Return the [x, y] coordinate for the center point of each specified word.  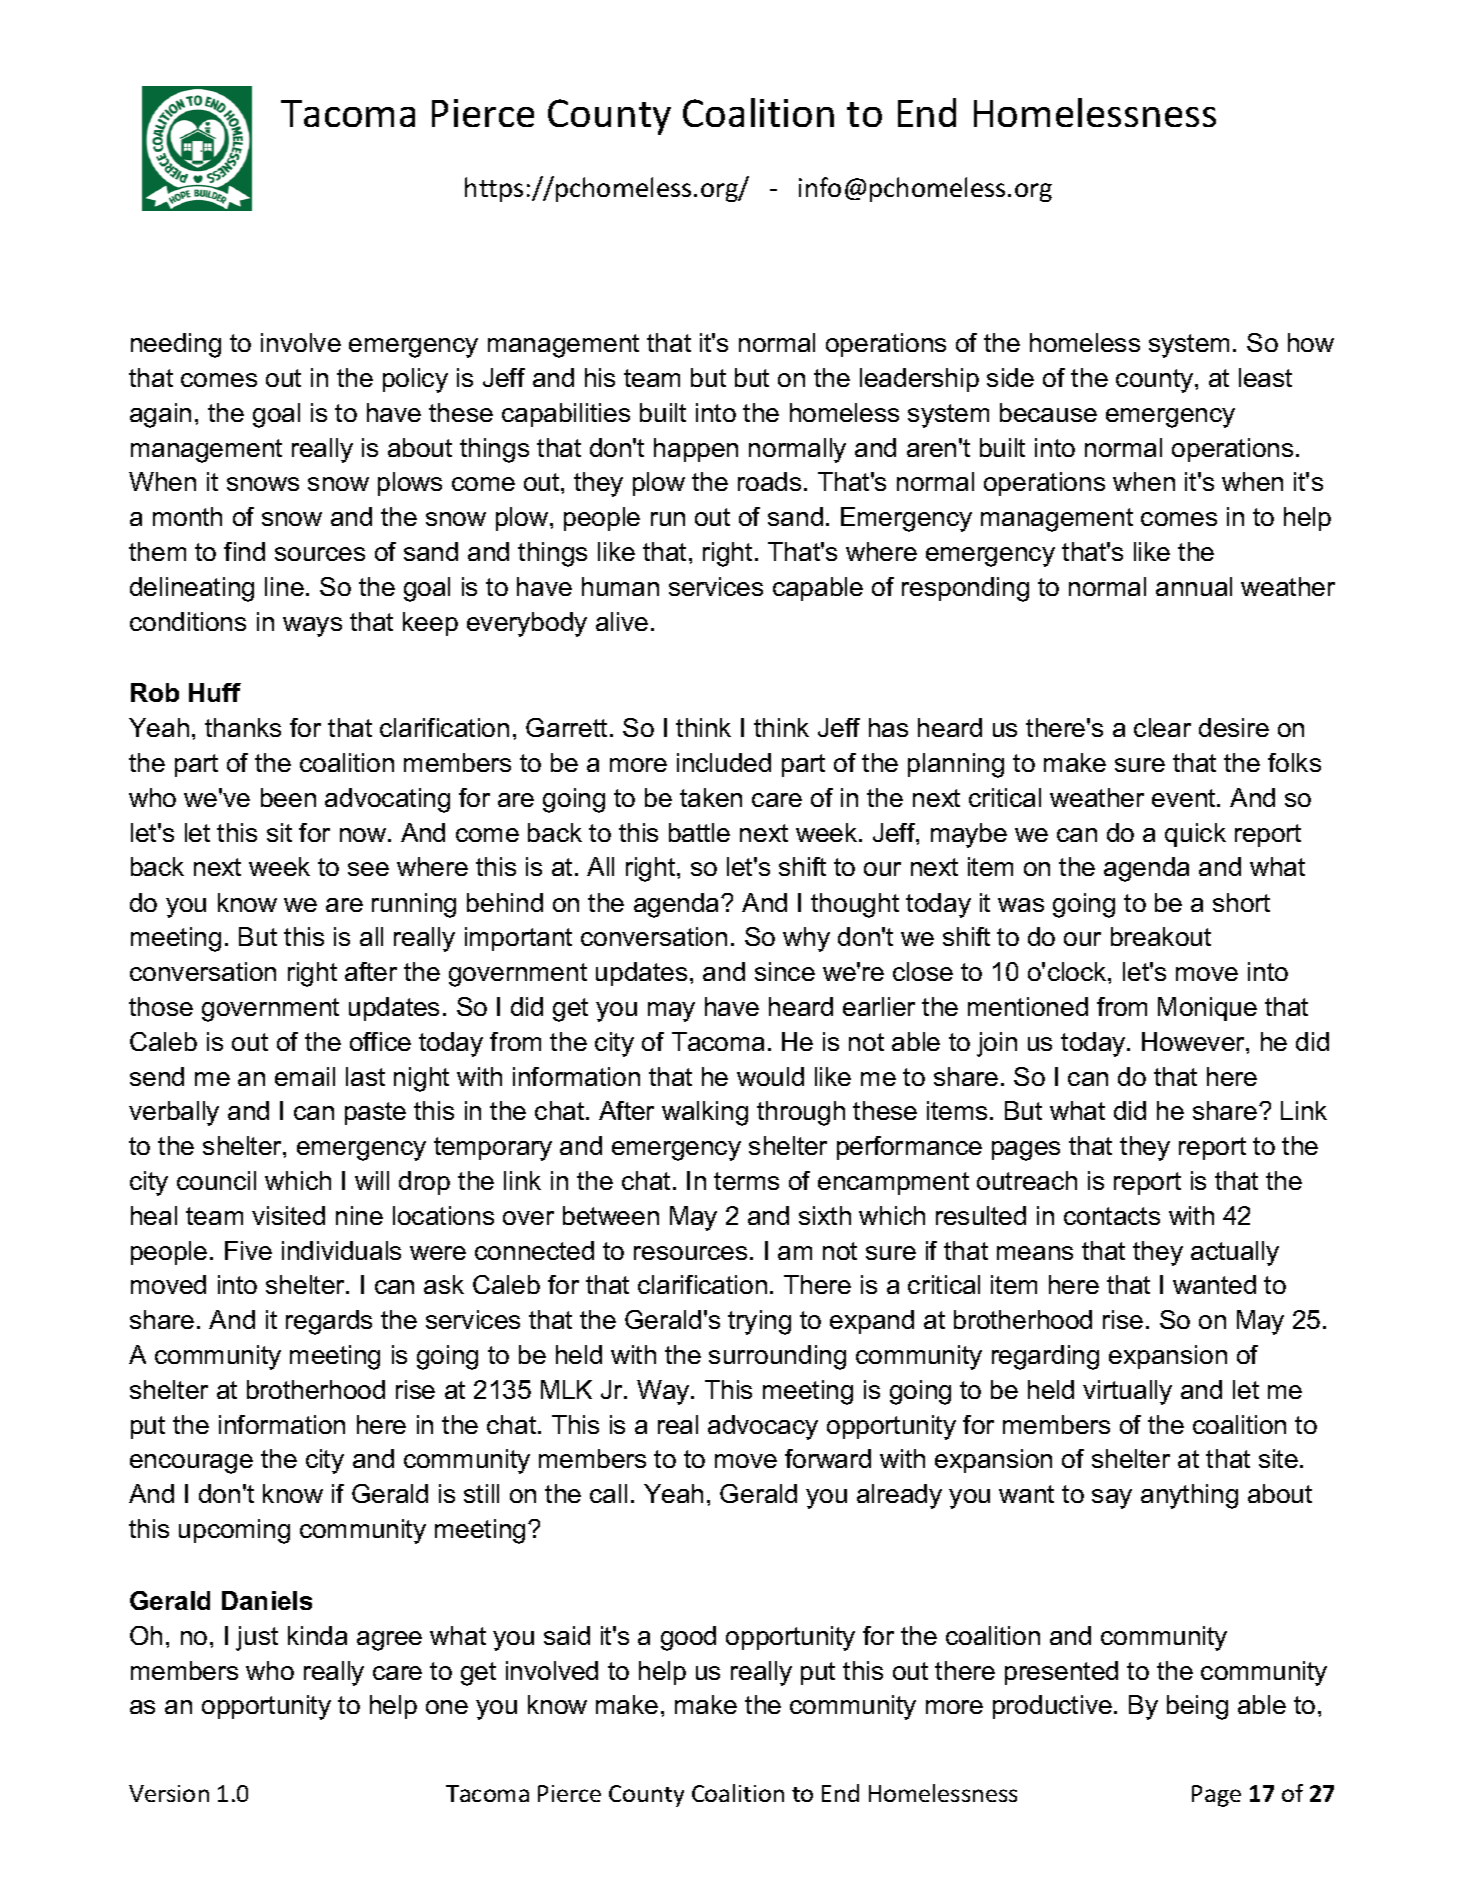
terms [746, 1181]
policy [415, 380]
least [1265, 377]
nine [359, 1215]
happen [696, 450]
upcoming [234, 1531]
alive [622, 621]
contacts [1112, 1216]
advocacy [763, 1427]
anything [1189, 1496]
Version [169, 1793]
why [806, 939]
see [368, 869]
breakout [1161, 936]
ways [312, 627]
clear [1162, 727]
